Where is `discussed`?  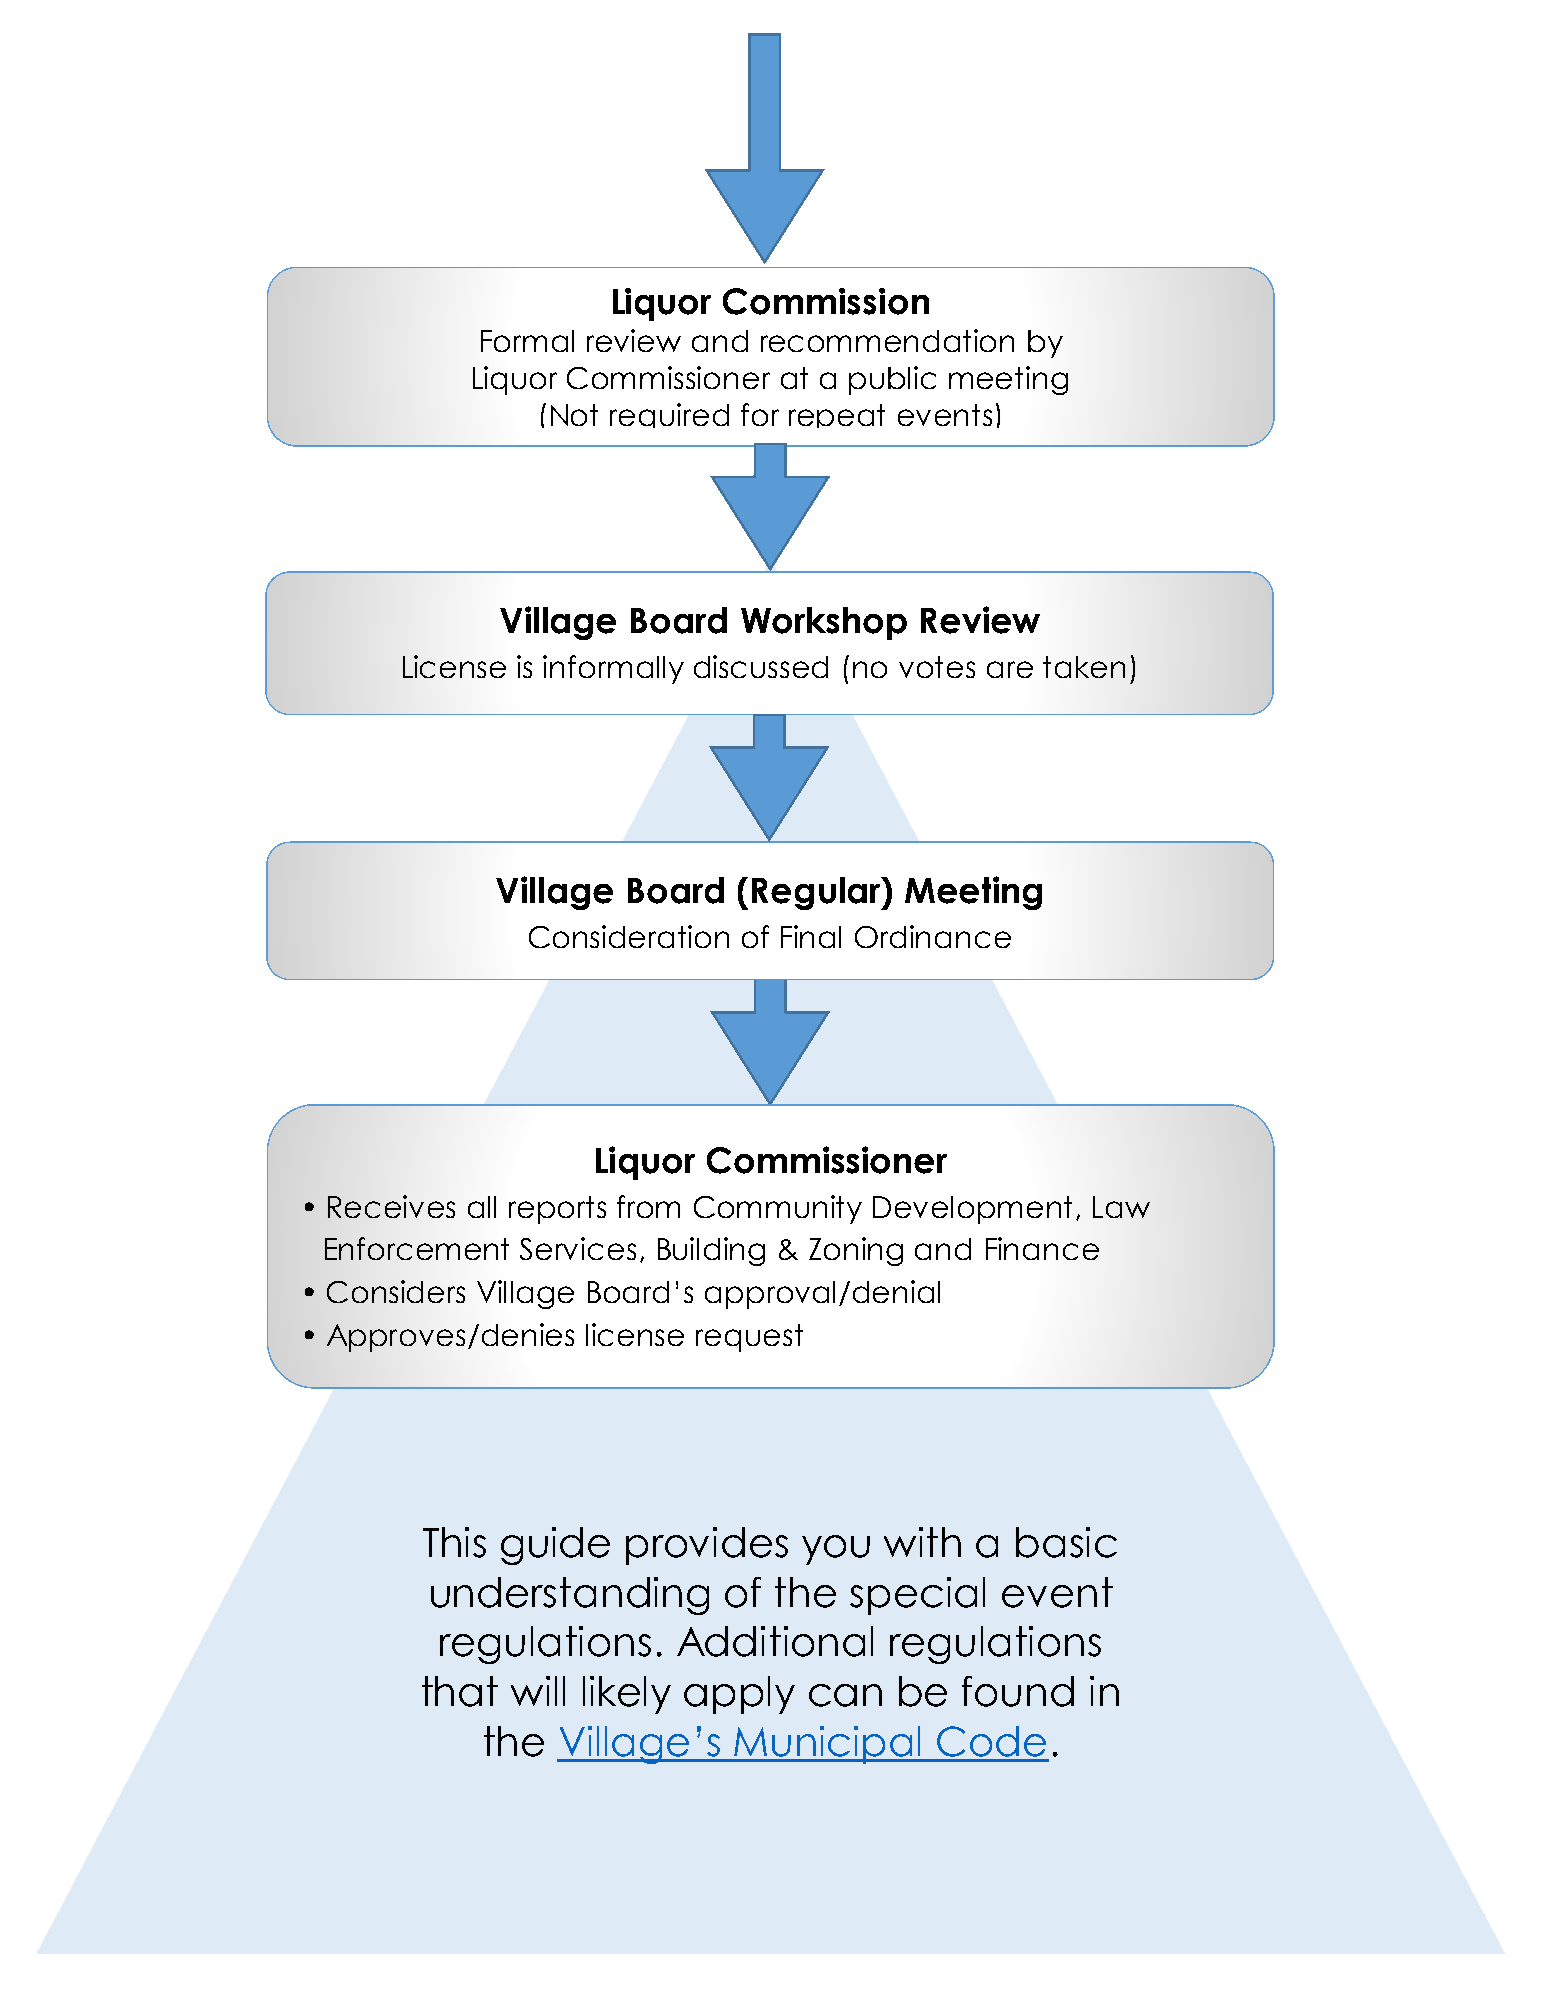 discussed is located at coordinates (761, 666).
